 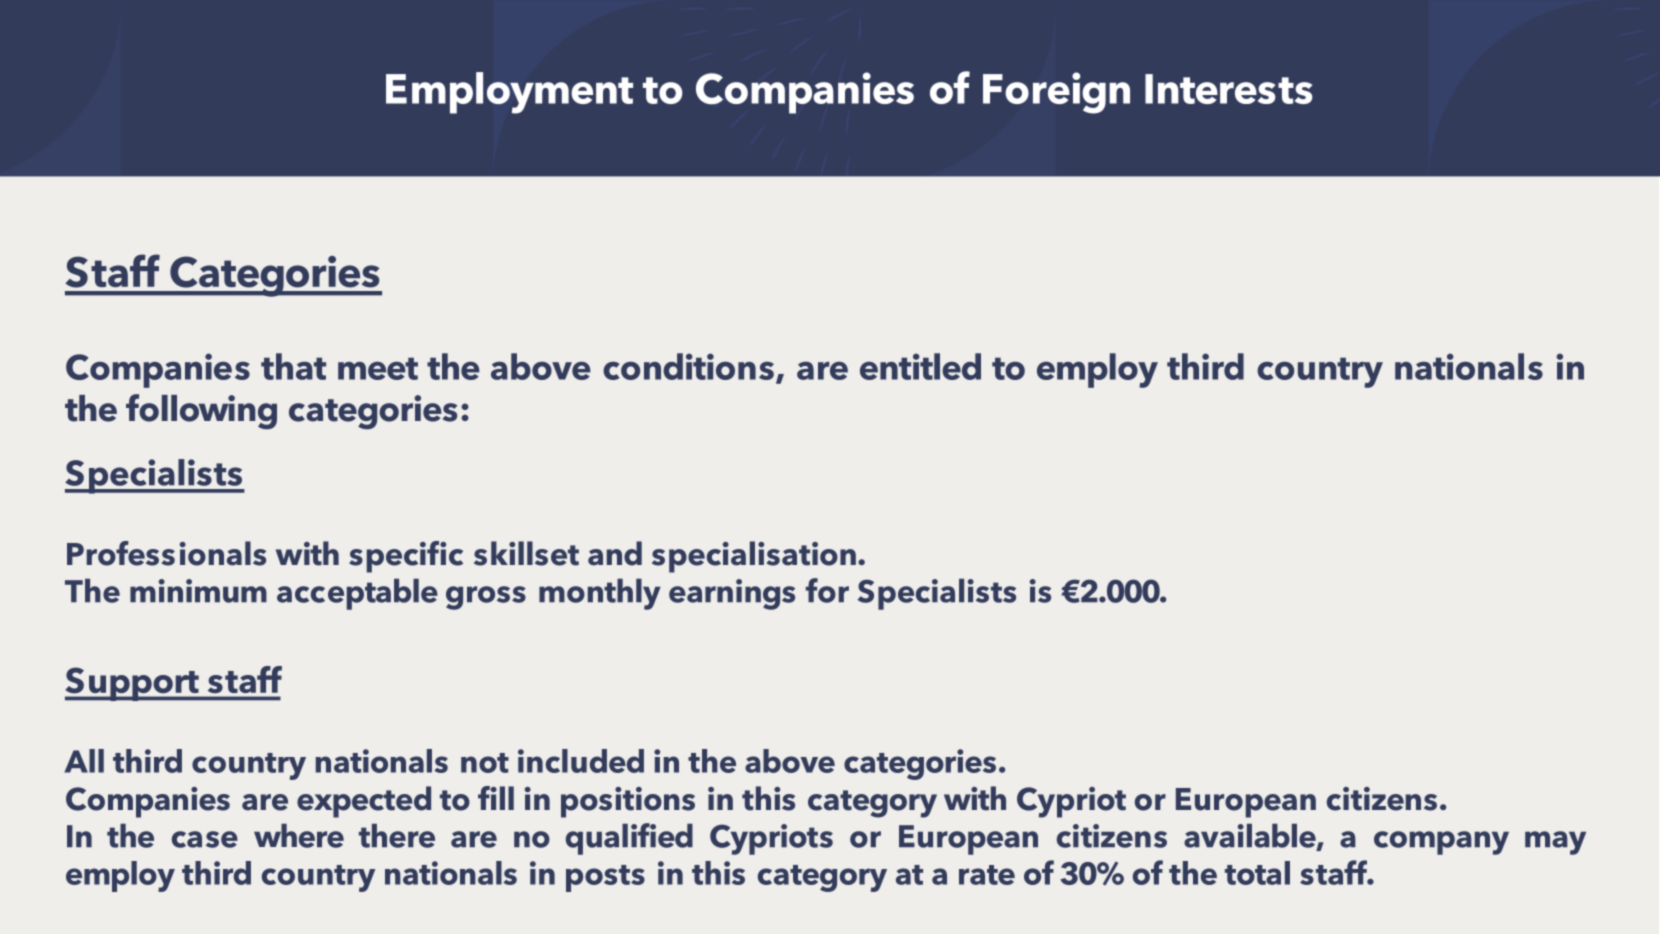 What do you see at coordinates (920, 366) in the page?
I see `entitled` at bounding box center [920, 366].
